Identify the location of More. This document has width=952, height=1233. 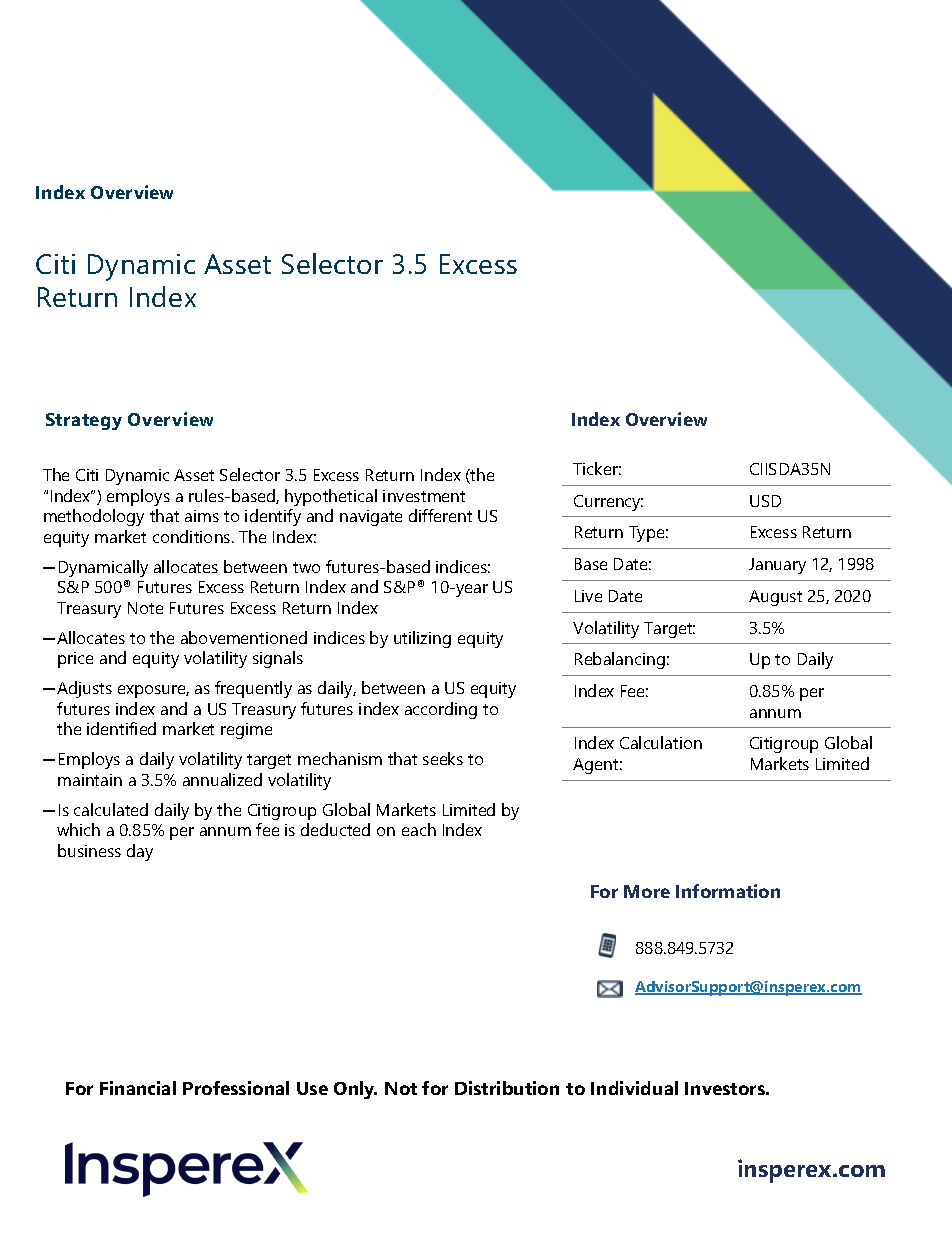
(647, 891).
